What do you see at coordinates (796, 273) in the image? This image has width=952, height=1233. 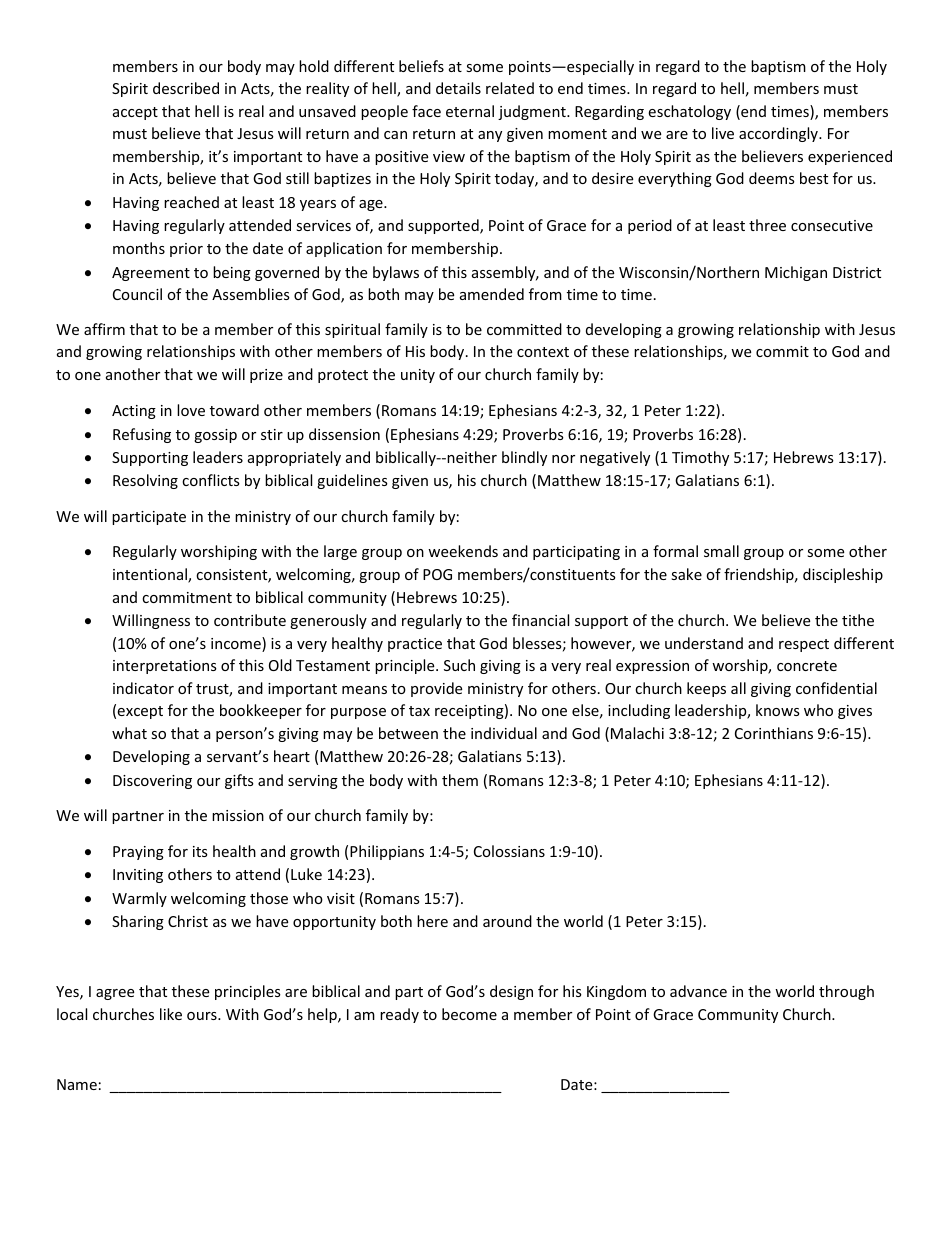 I see `Michigan` at bounding box center [796, 273].
